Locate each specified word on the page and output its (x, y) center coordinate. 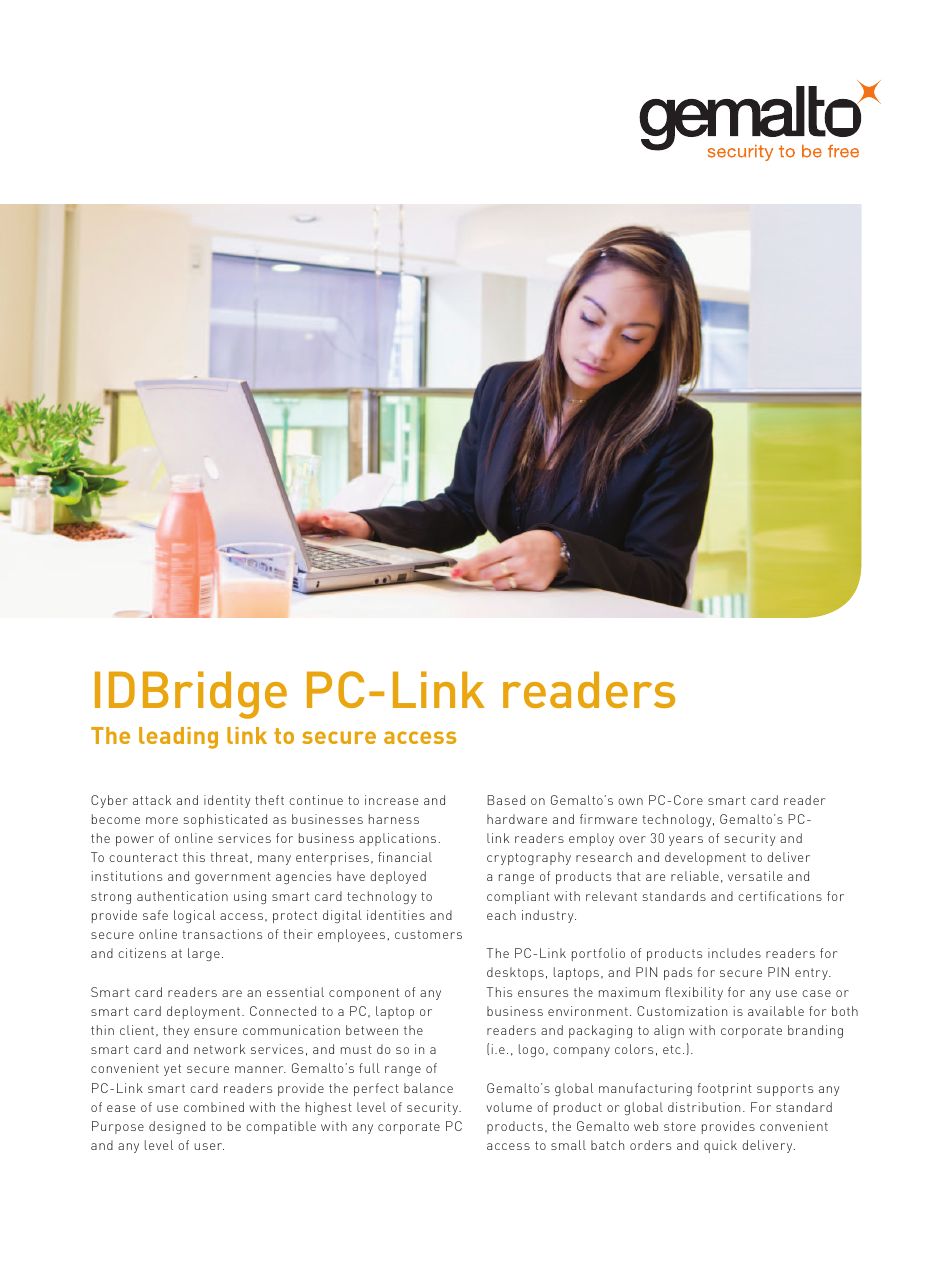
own (630, 801)
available (776, 1011)
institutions (127, 876)
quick (720, 1146)
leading (178, 738)
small (568, 1145)
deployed (398, 877)
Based (506, 800)
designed (177, 1127)
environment (588, 1011)
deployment (205, 1012)
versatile (755, 876)
